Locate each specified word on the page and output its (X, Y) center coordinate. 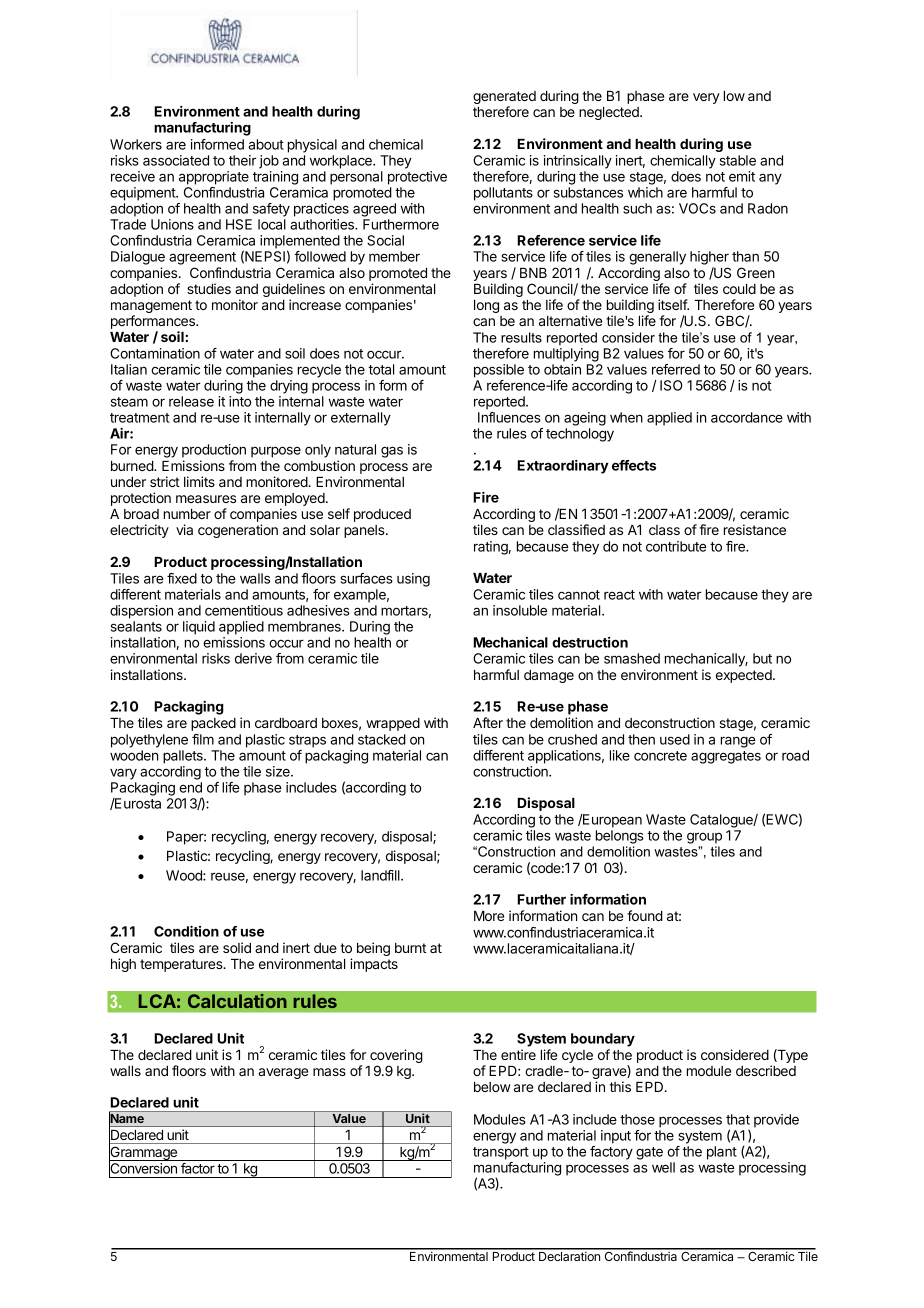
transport (501, 1153)
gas (392, 452)
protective (417, 178)
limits (199, 481)
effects (634, 465)
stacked (382, 739)
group (704, 838)
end (190, 787)
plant (722, 1153)
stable (738, 160)
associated (176, 160)
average (283, 1073)
